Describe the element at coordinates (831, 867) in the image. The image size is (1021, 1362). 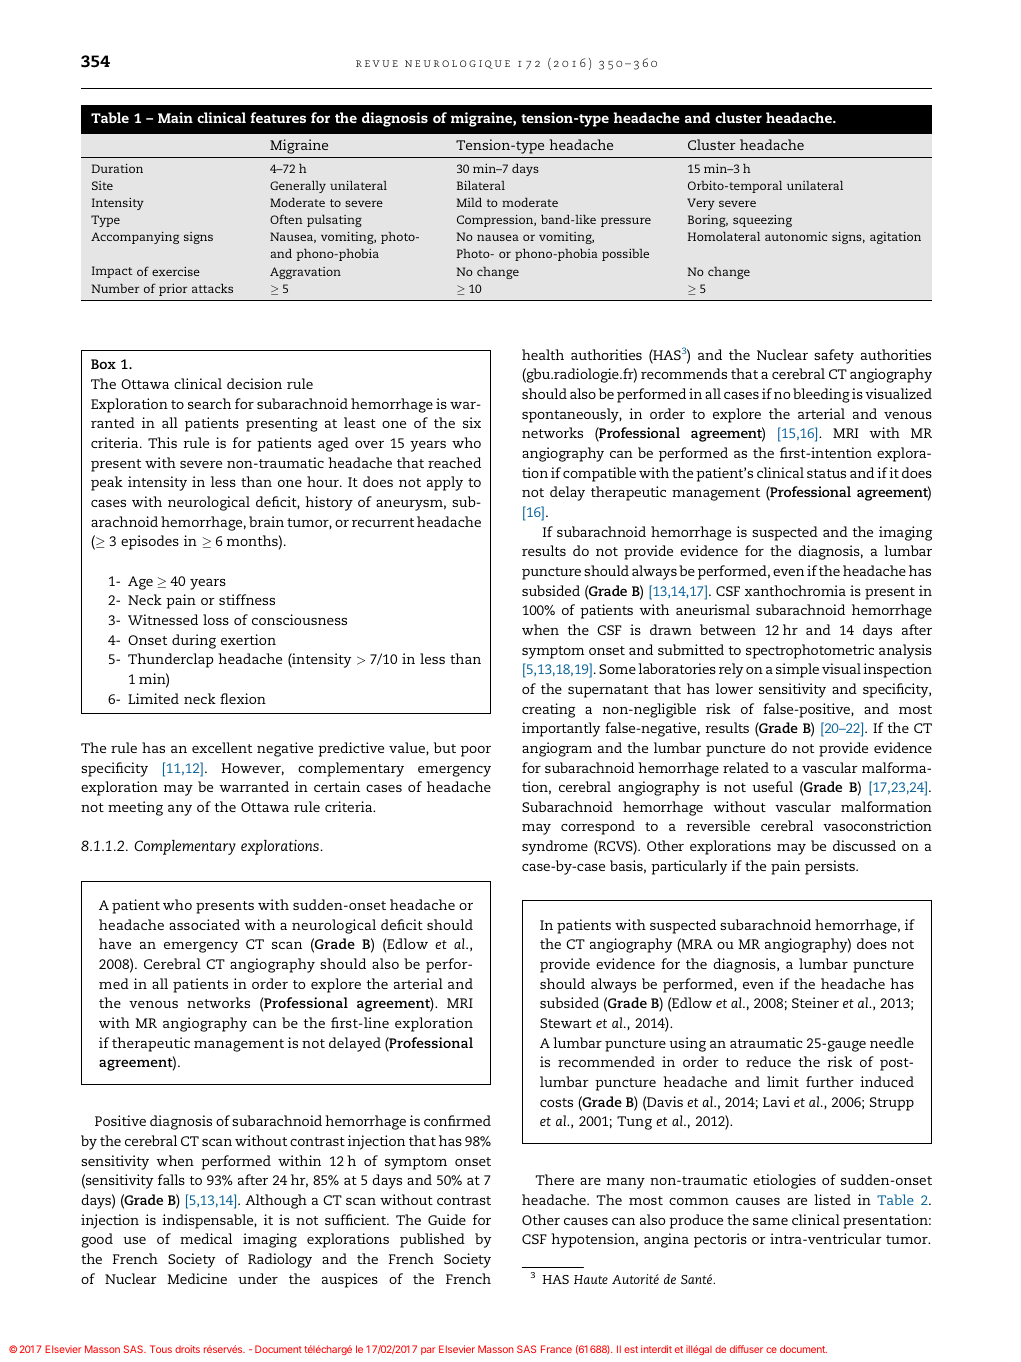
I see `persists` at that location.
